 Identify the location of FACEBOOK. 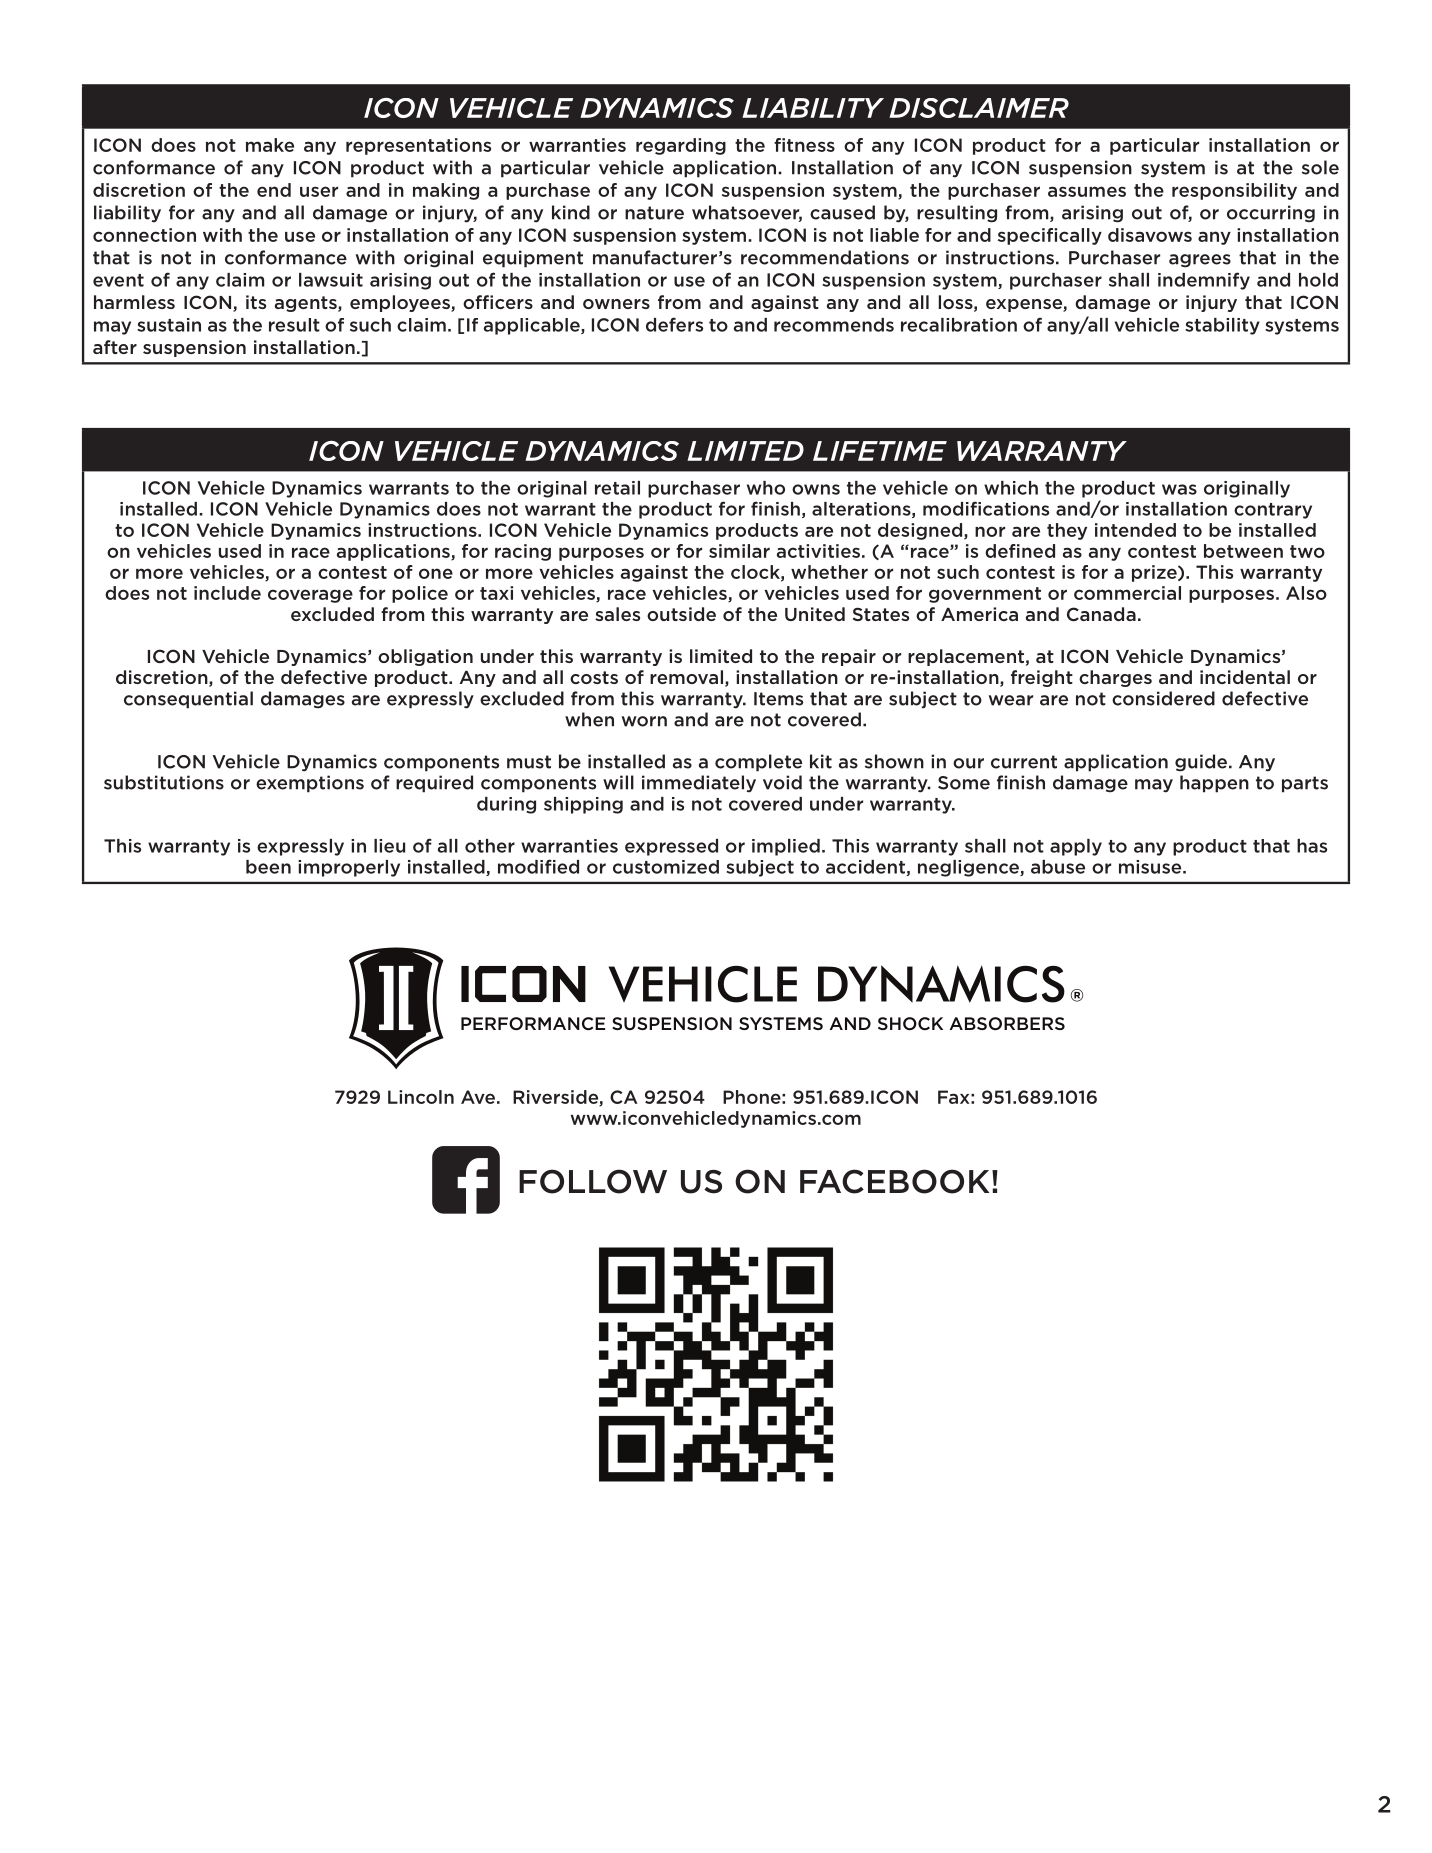
(894, 1181).
